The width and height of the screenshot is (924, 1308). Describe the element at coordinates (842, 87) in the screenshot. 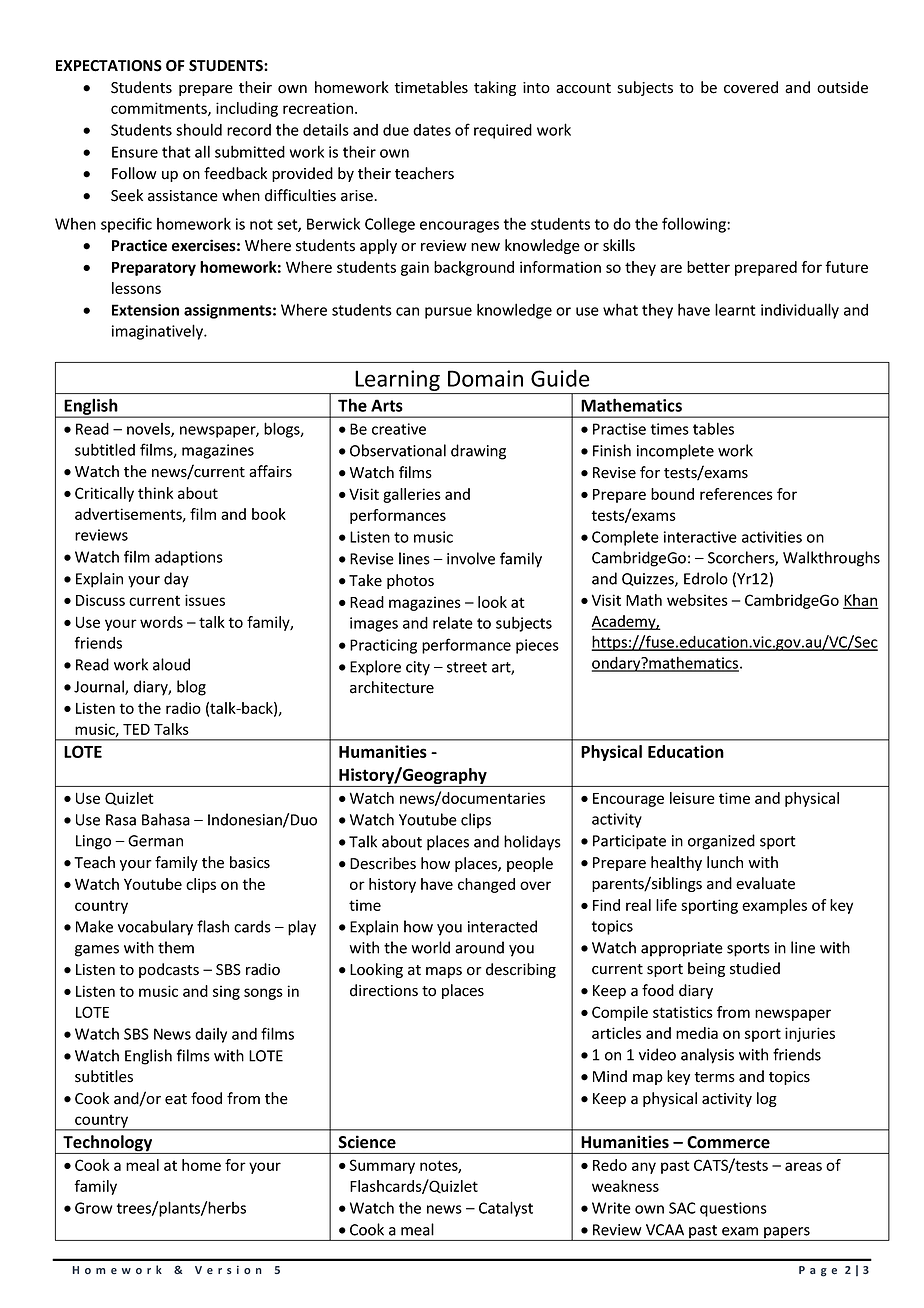

I see `outside` at that location.
